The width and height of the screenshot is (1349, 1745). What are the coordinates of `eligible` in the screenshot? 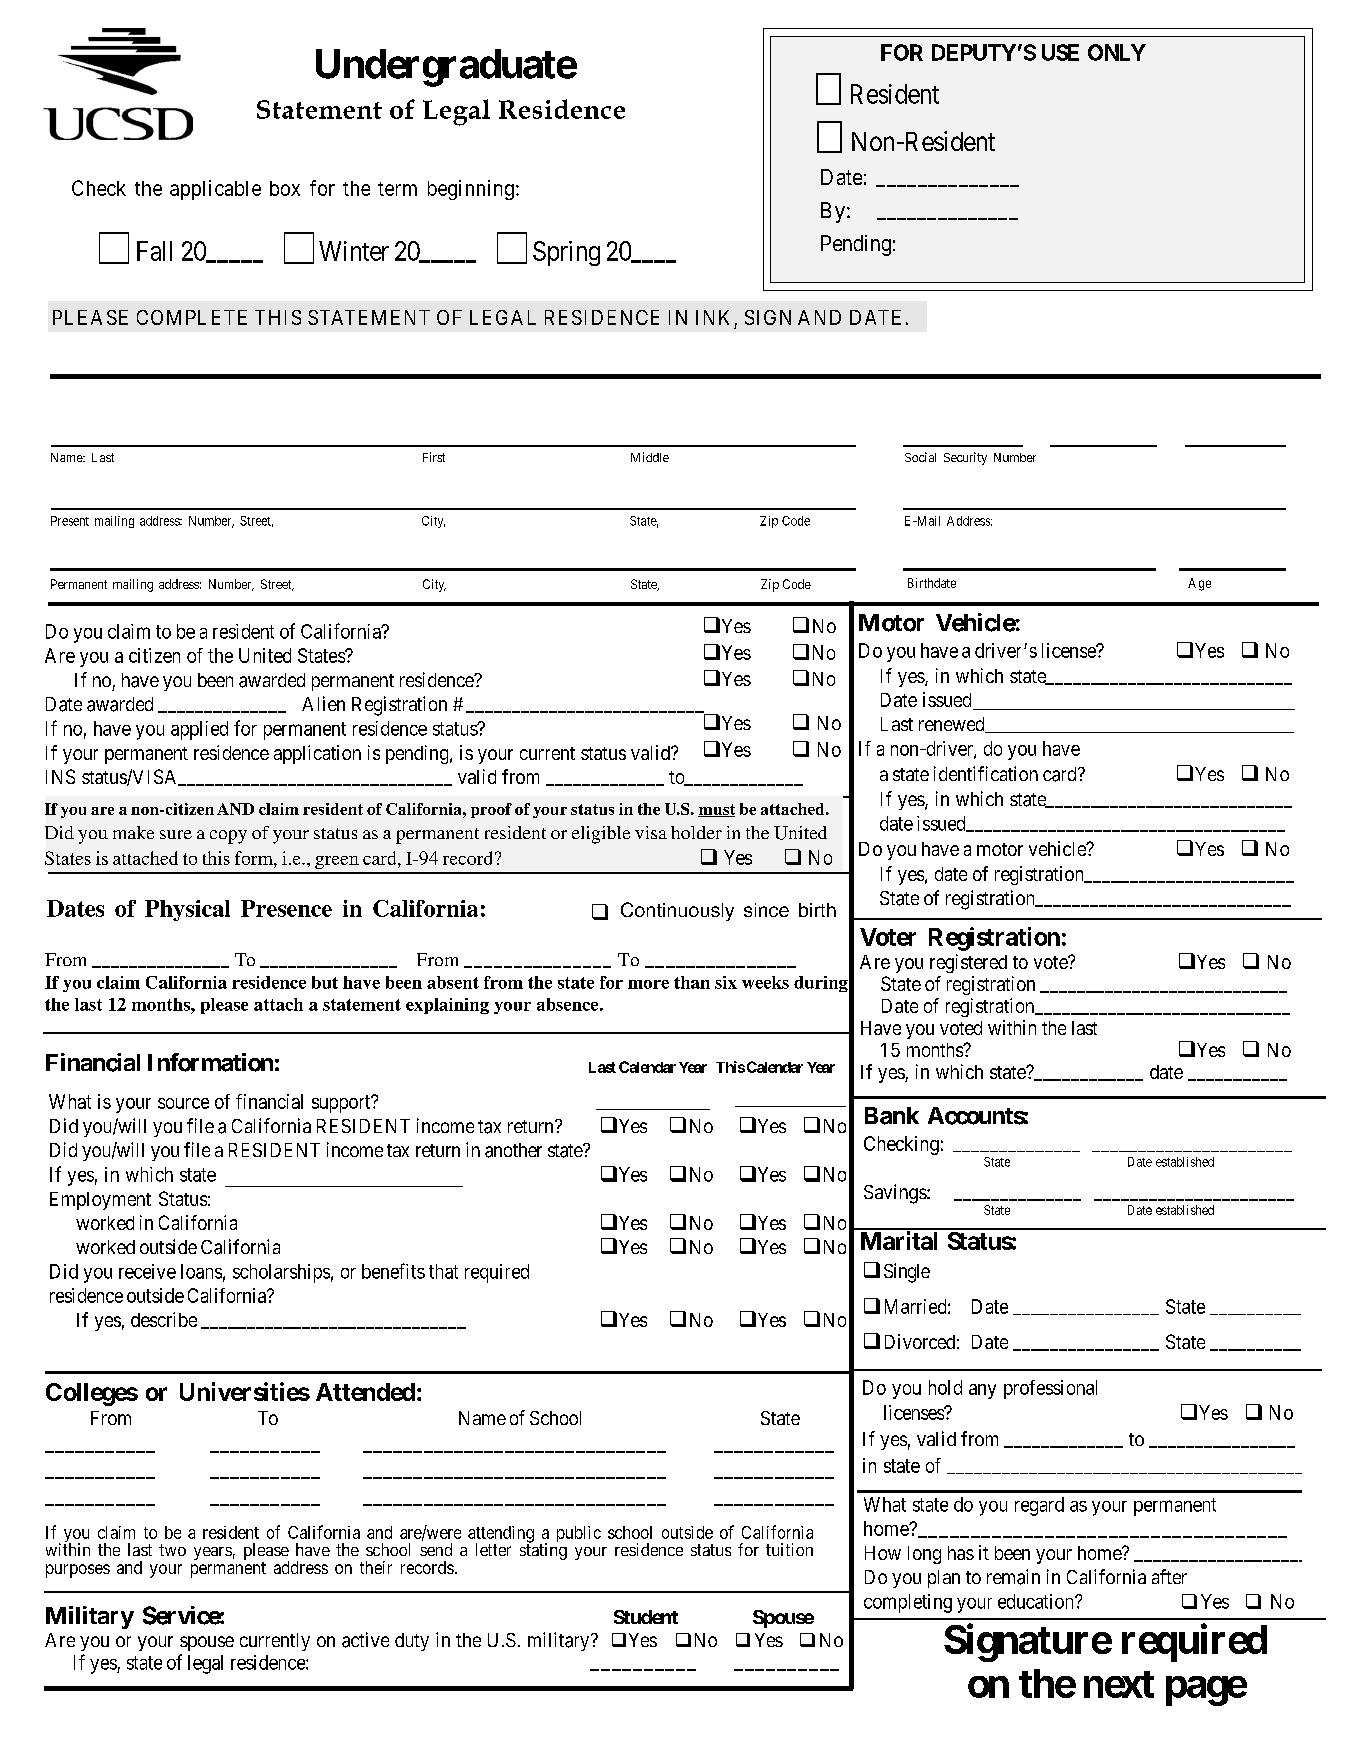 It's located at (601, 835).
